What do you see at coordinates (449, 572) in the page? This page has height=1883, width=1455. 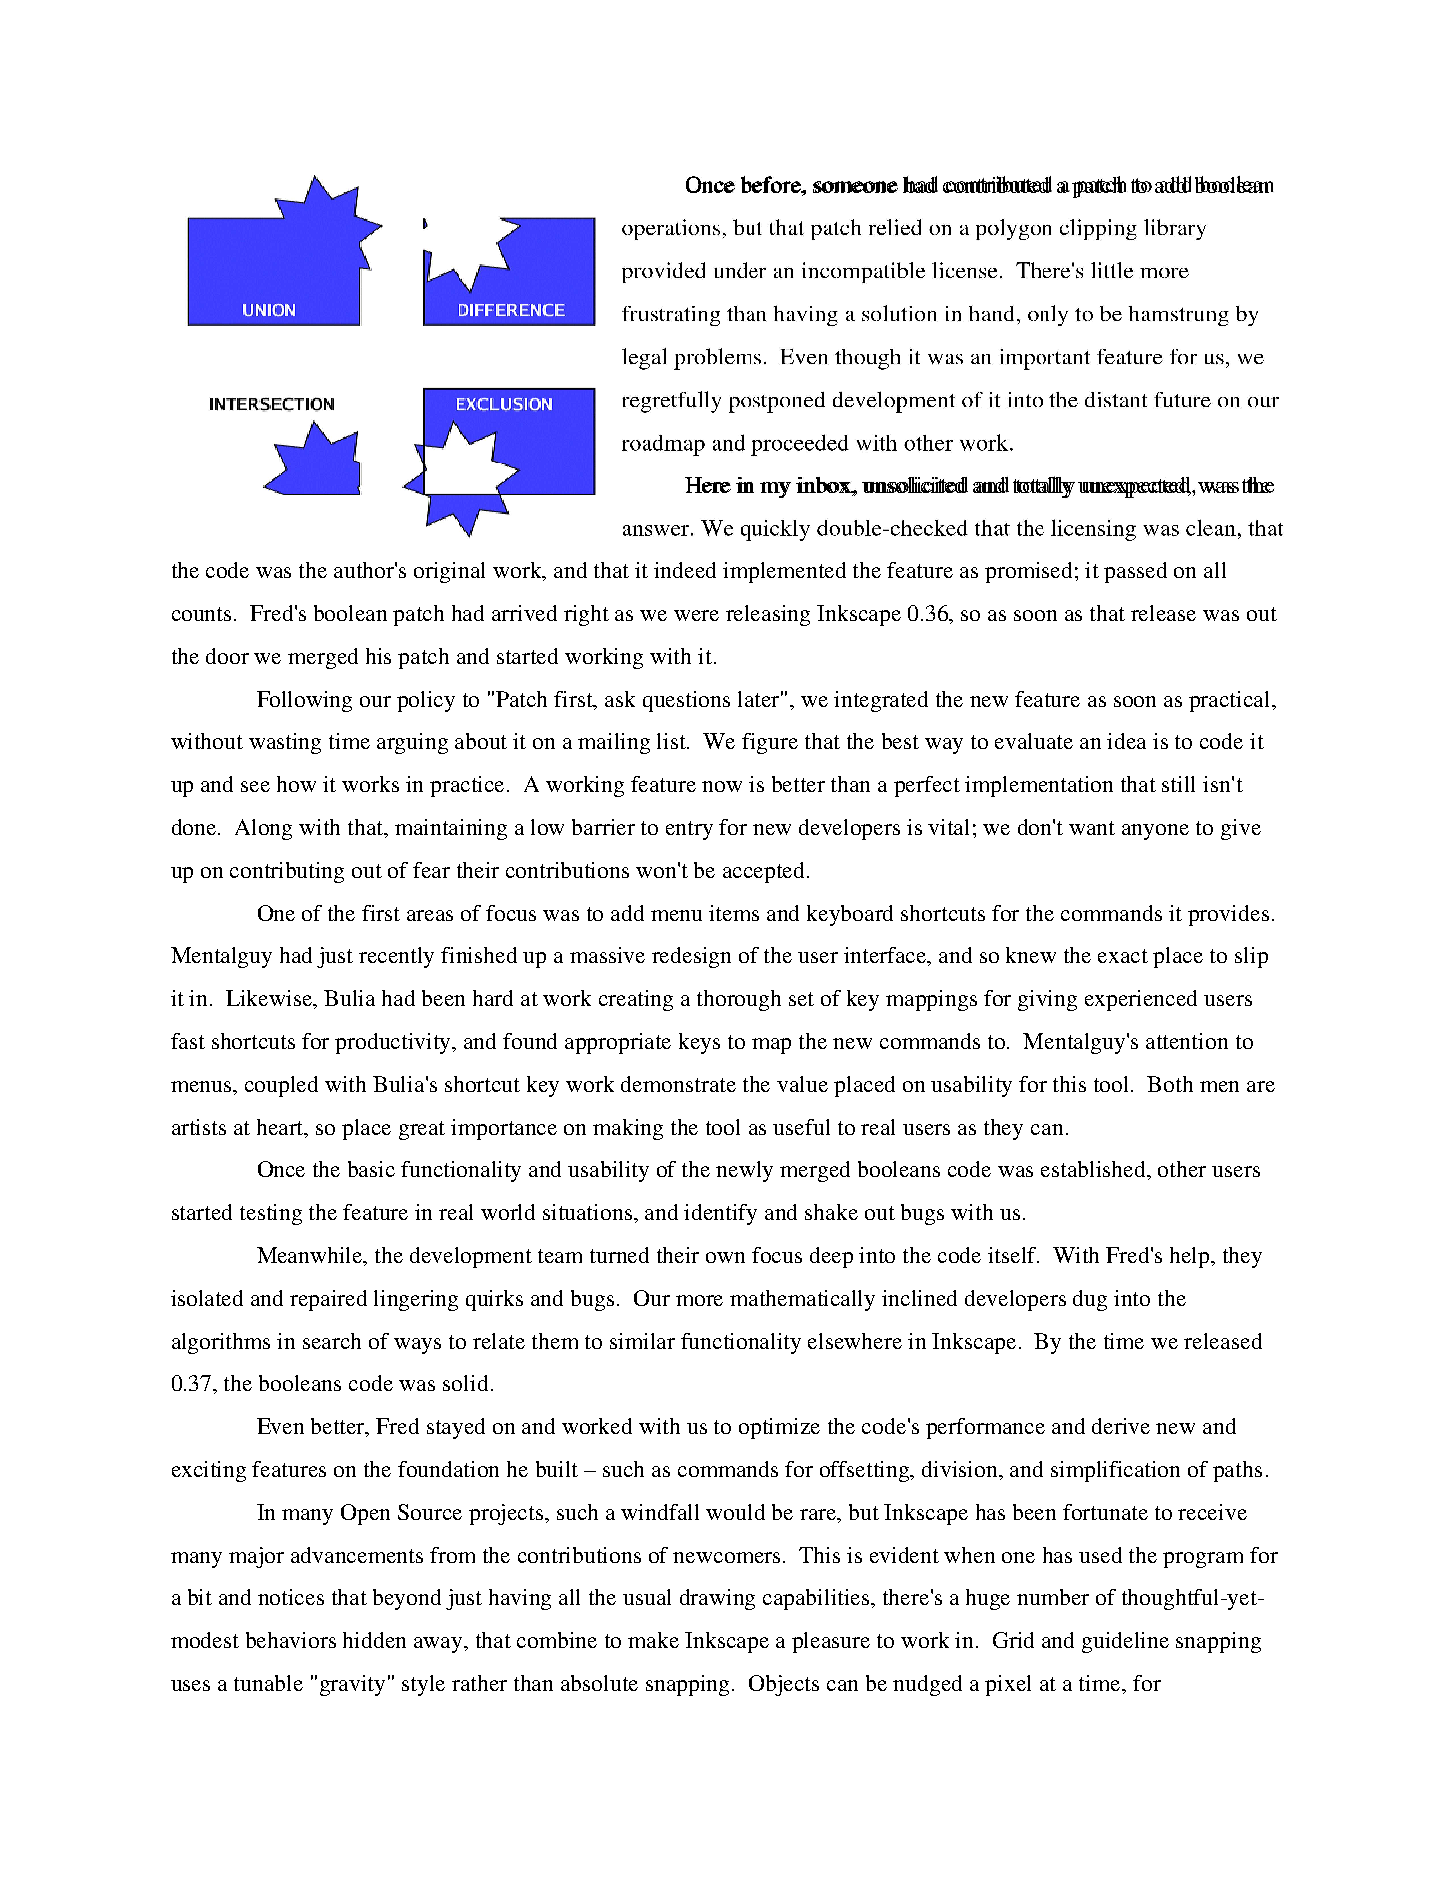 I see `original` at bounding box center [449, 572].
